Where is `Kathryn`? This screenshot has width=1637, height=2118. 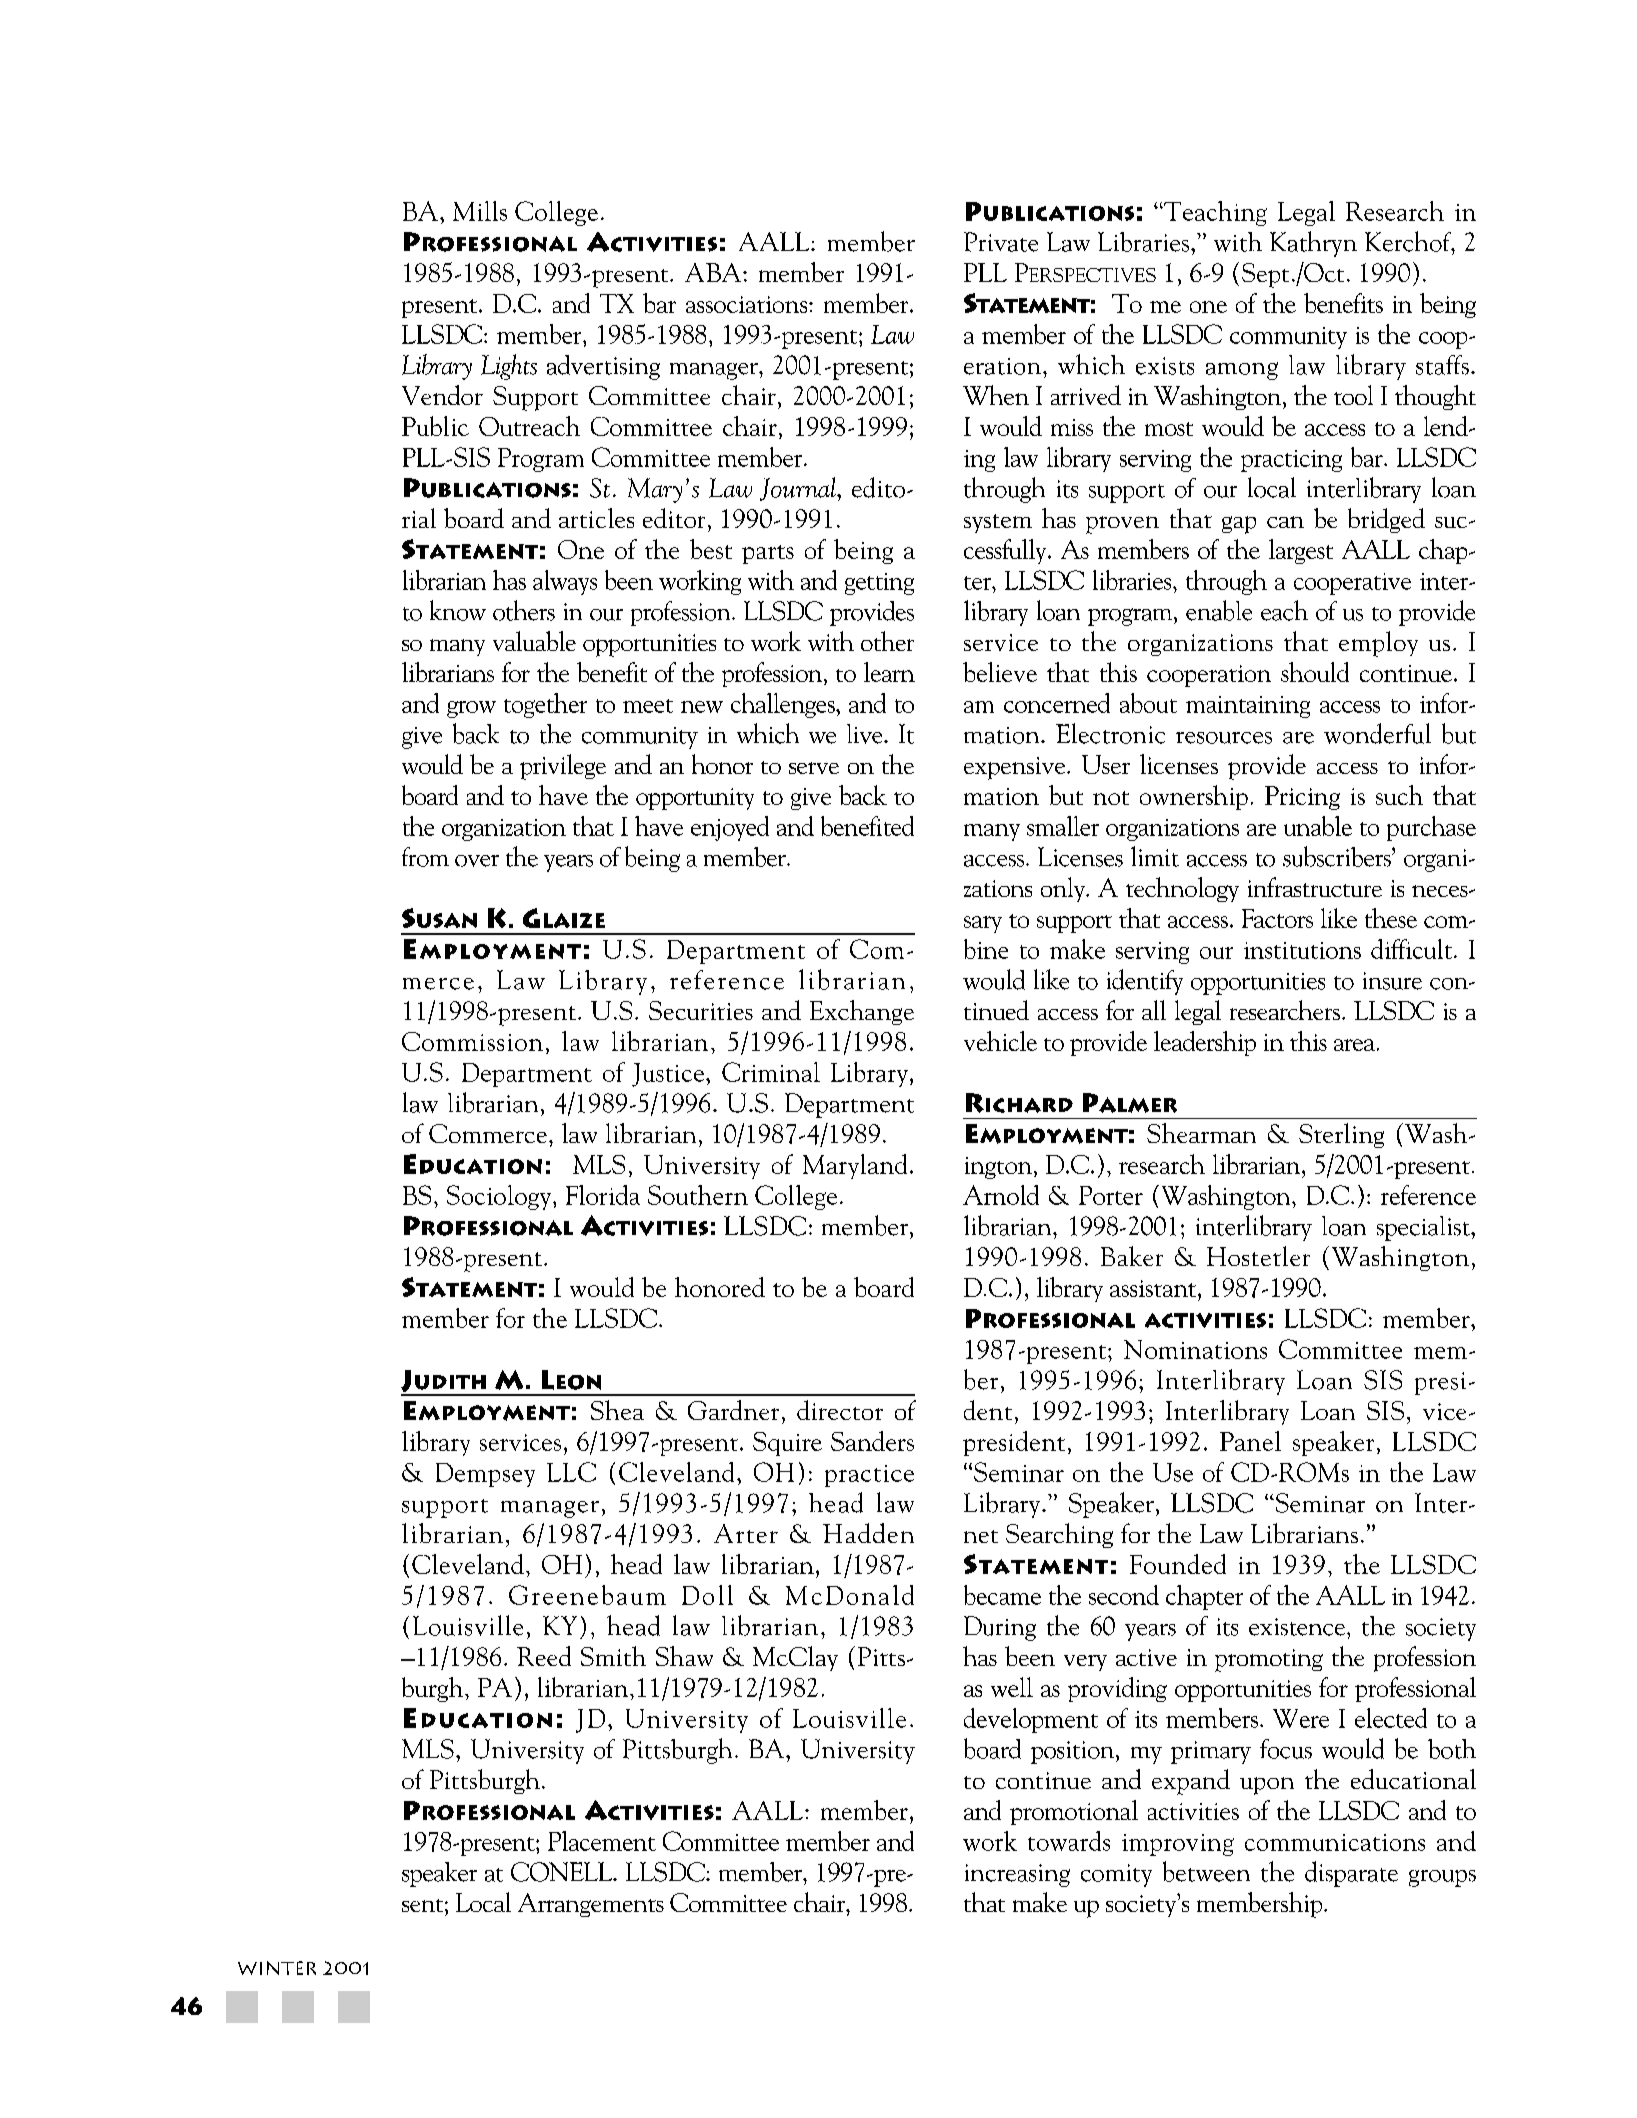
Kathryn is located at coordinates (1313, 244).
